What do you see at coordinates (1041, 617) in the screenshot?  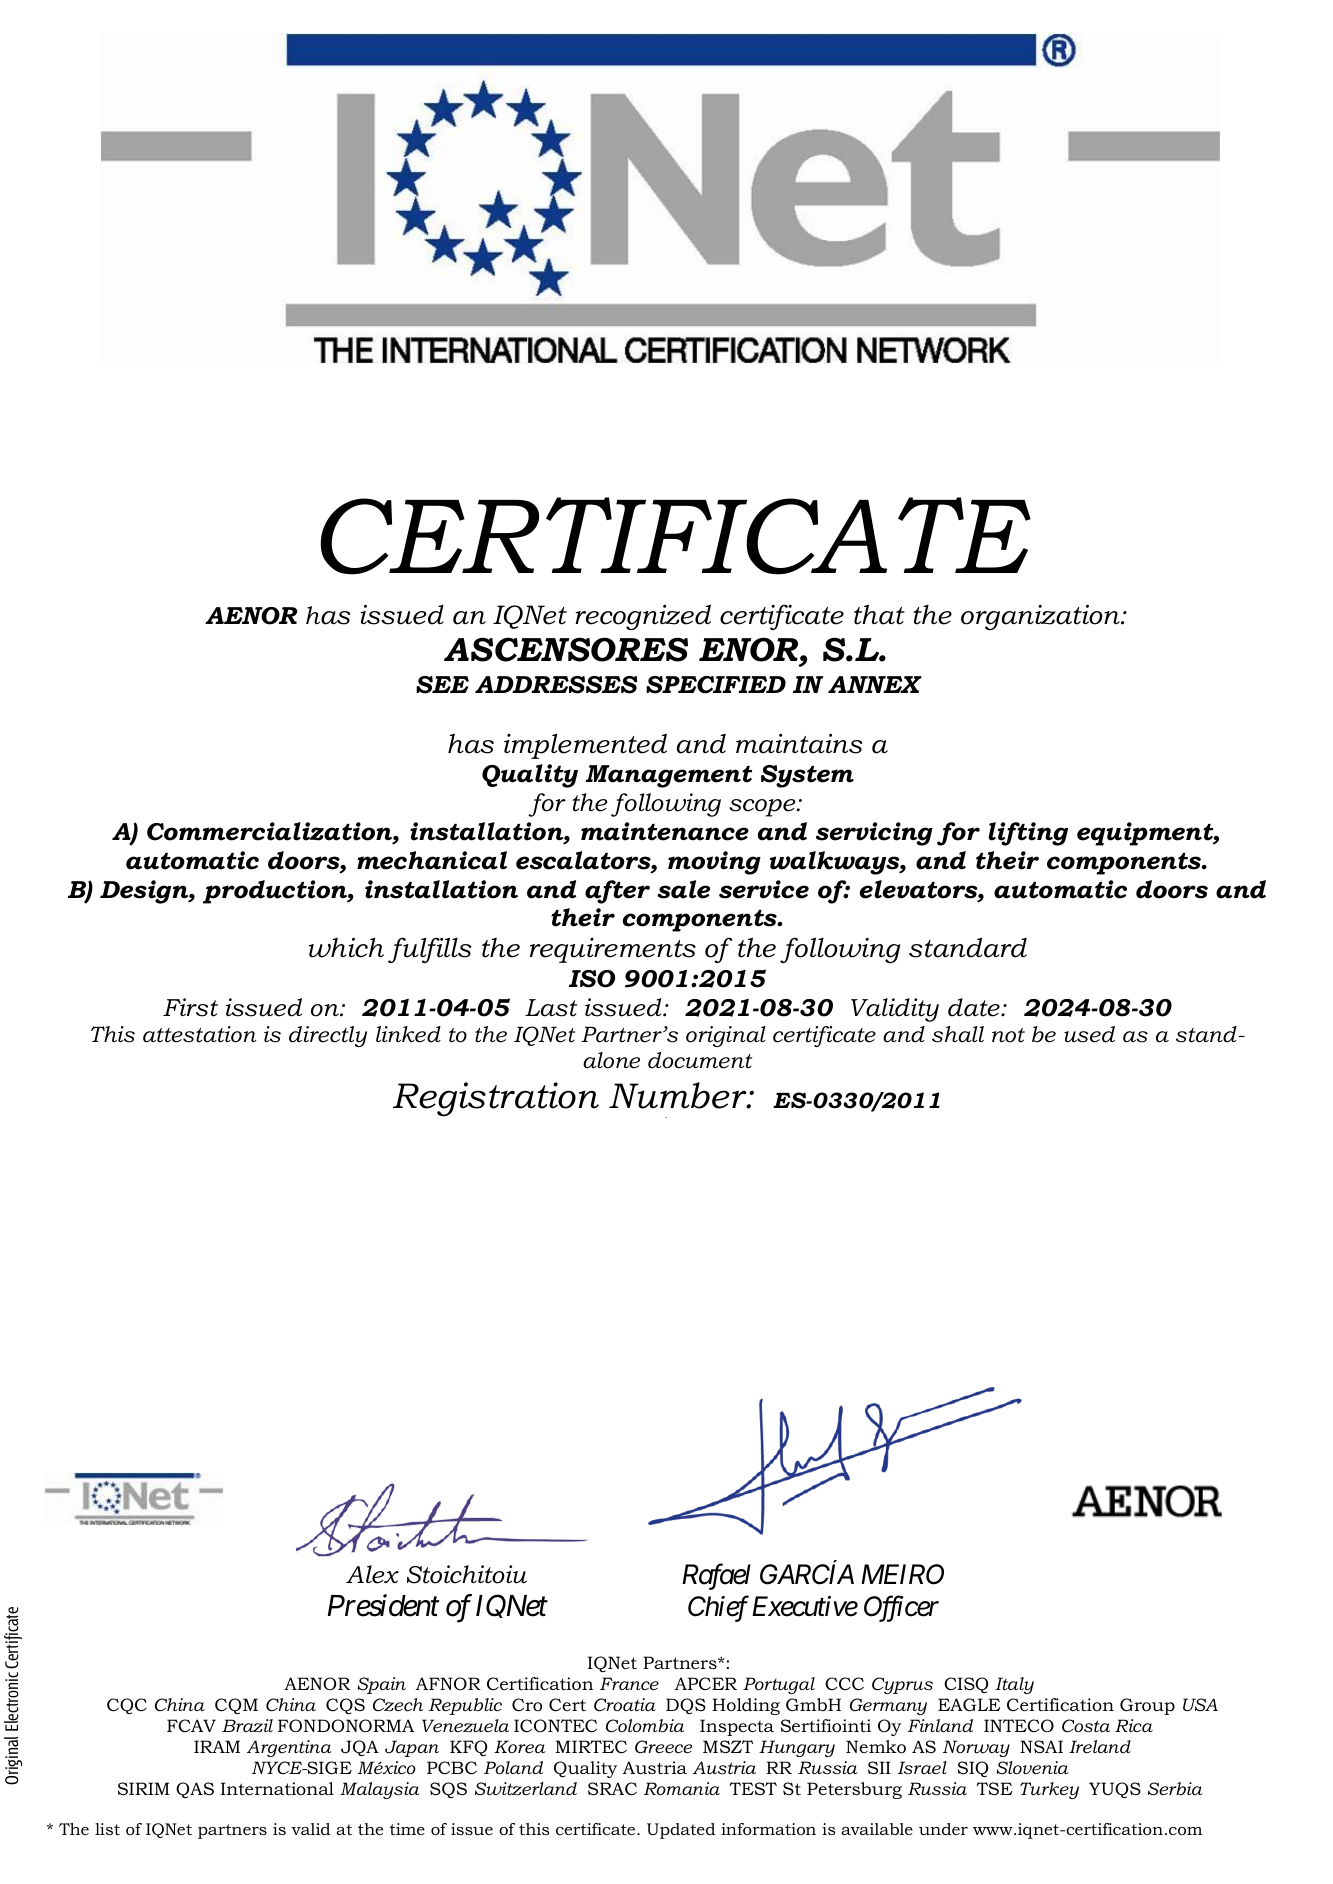 I see `organization` at bounding box center [1041, 617].
